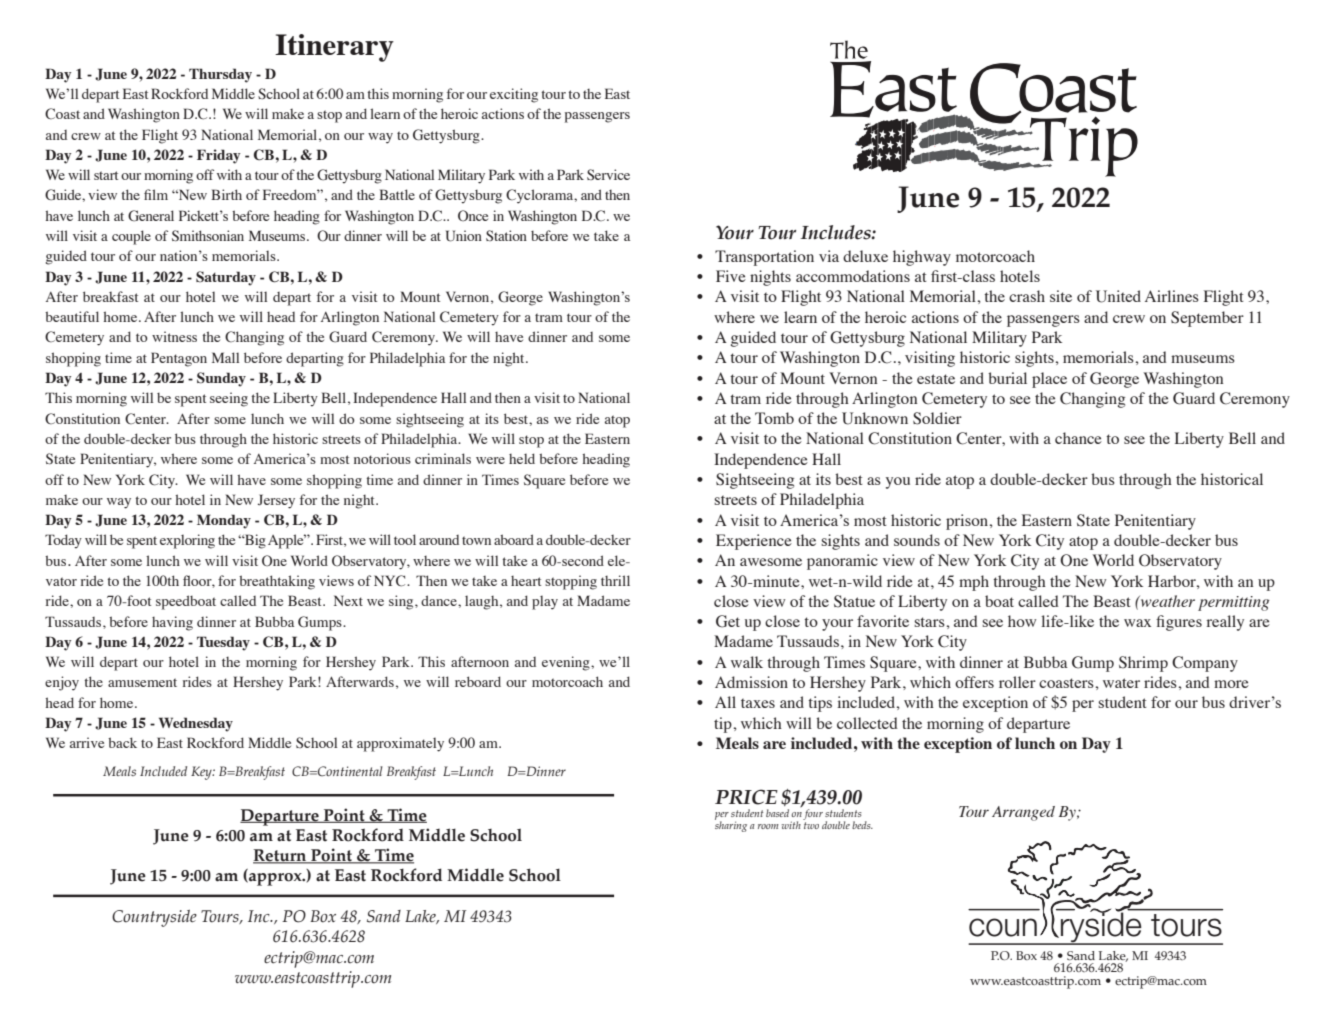 The width and height of the image is (1339, 1035). Describe the element at coordinates (1137, 623) in the image. I see `wax` at that location.
